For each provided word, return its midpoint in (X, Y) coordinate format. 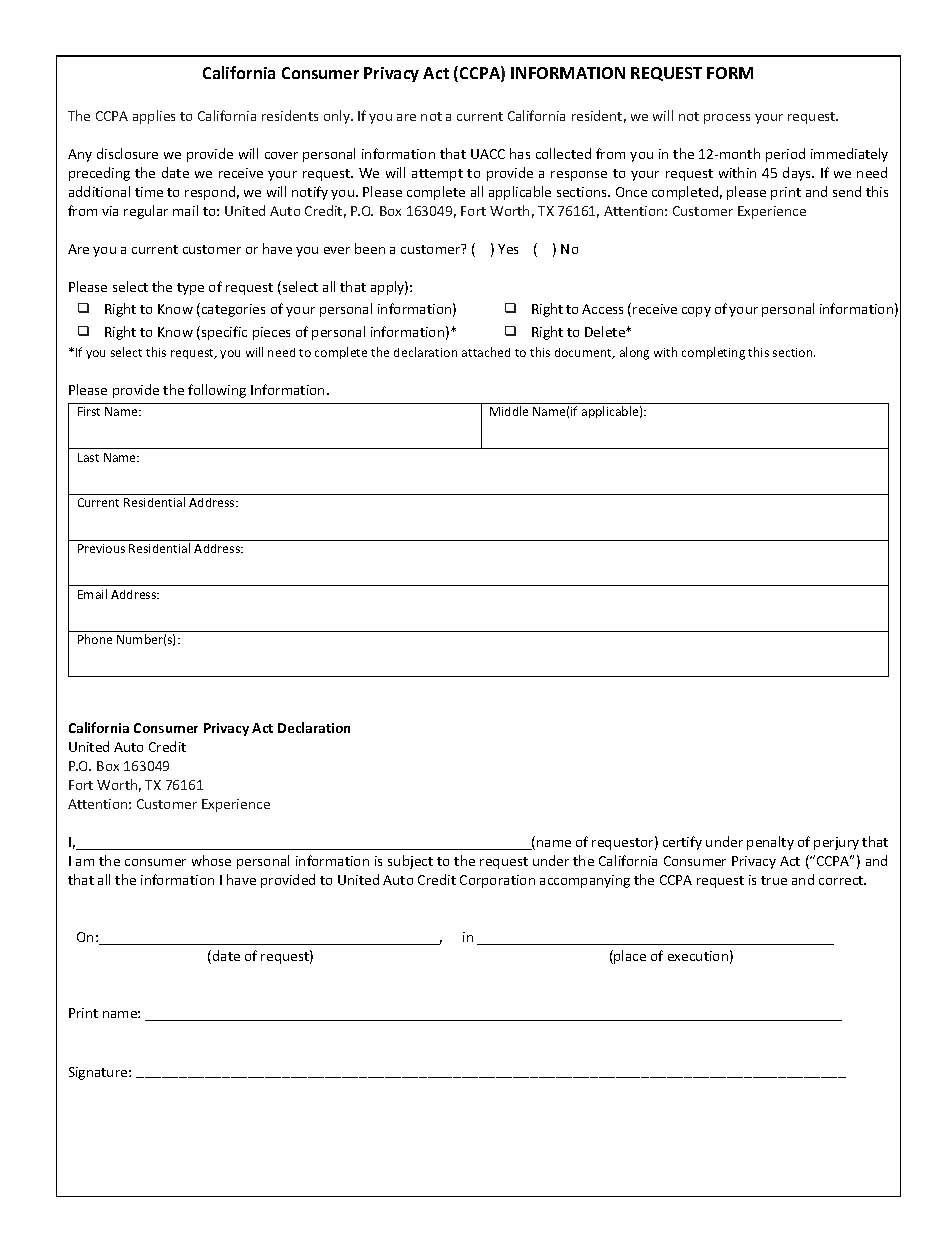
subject (410, 862)
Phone (95, 639)
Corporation (497, 881)
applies (154, 117)
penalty (770, 843)
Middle (509, 411)
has (520, 153)
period (785, 155)
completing (713, 353)
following (217, 391)
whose (211, 860)
